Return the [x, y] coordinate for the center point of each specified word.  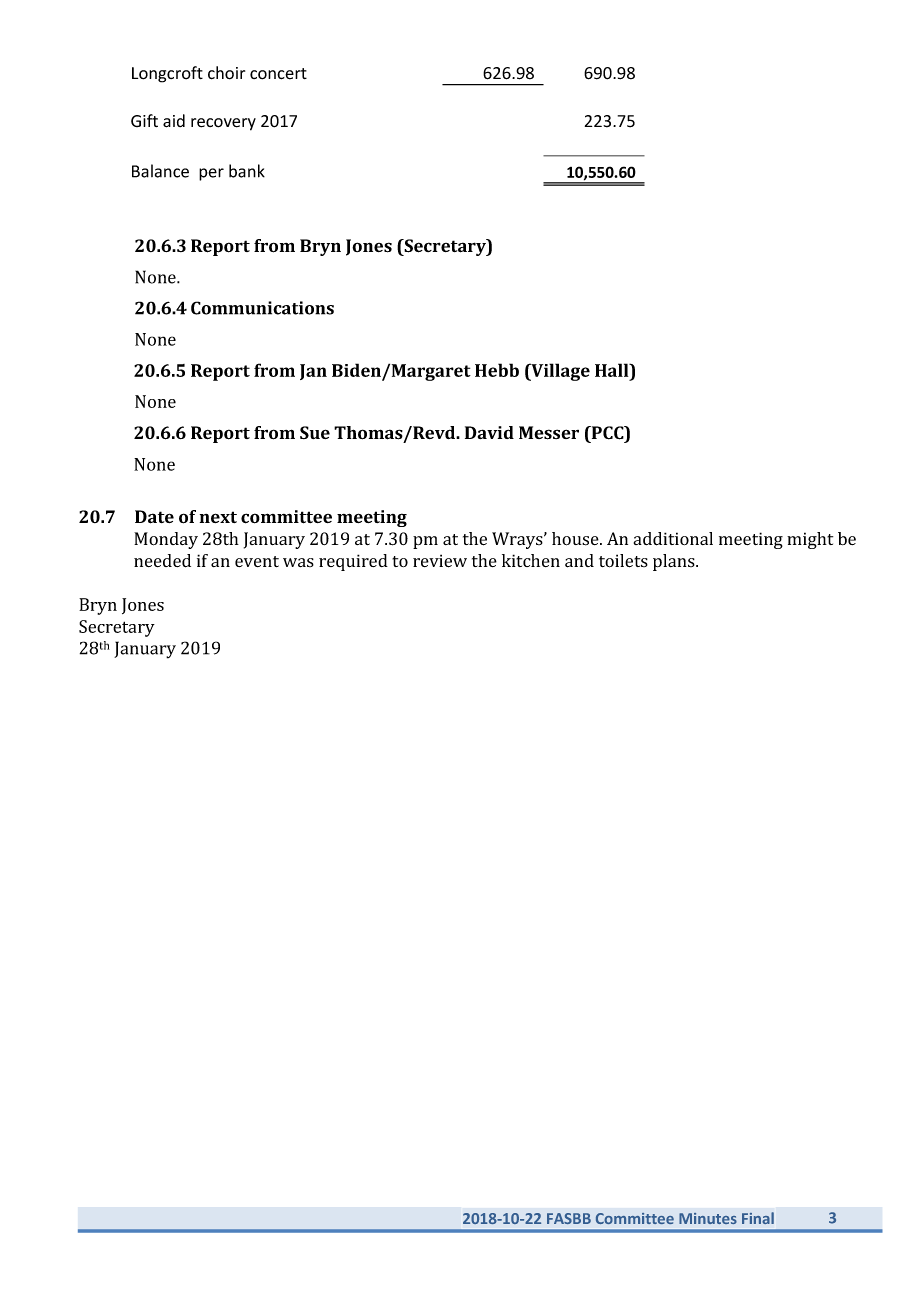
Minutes [708, 1218]
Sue [315, 432]
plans [675, 562]
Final [758, 1218]
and [579, 561]
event [257, 561]
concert [278, 74]
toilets [623, 561]
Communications [262, 308]
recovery [223, 124]
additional [673, 539]
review [440, 561]
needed [162, 561]
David [489, 432]
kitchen [531, 560]
